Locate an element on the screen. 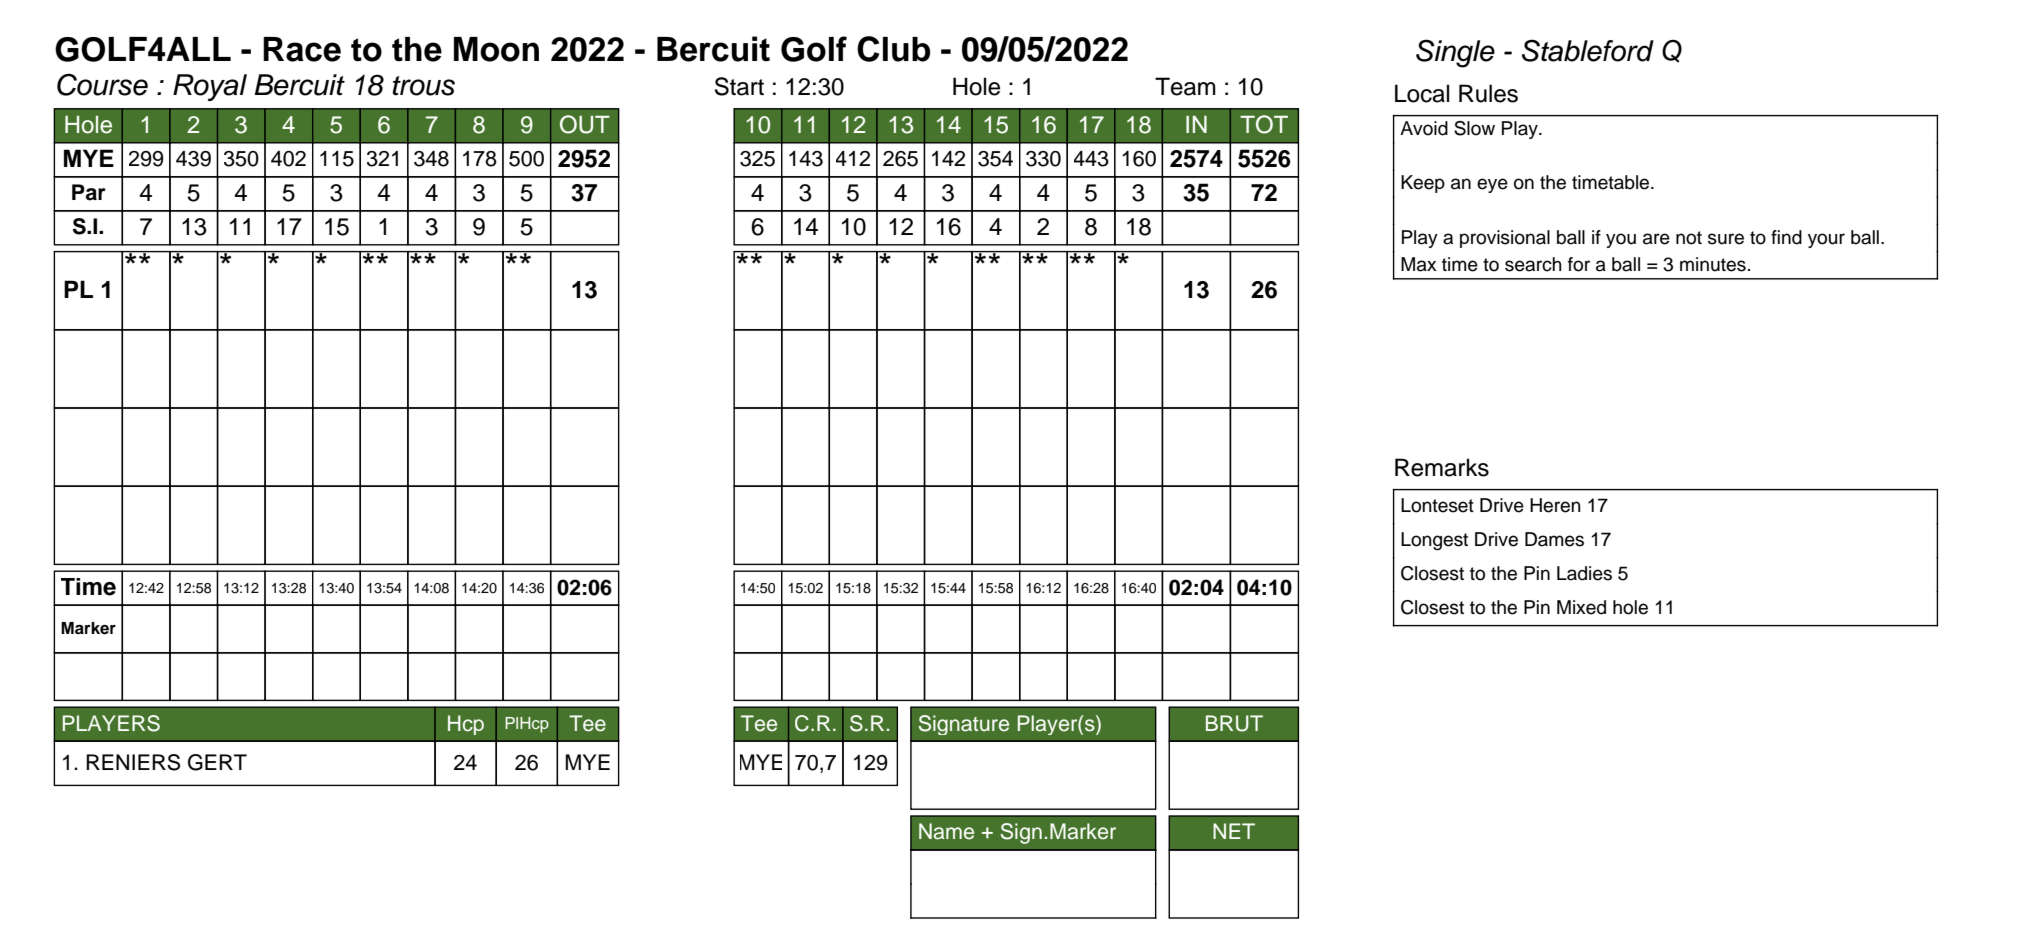 The image size is (2019, 952). Mixed is located at coordinates (1581, 607).
